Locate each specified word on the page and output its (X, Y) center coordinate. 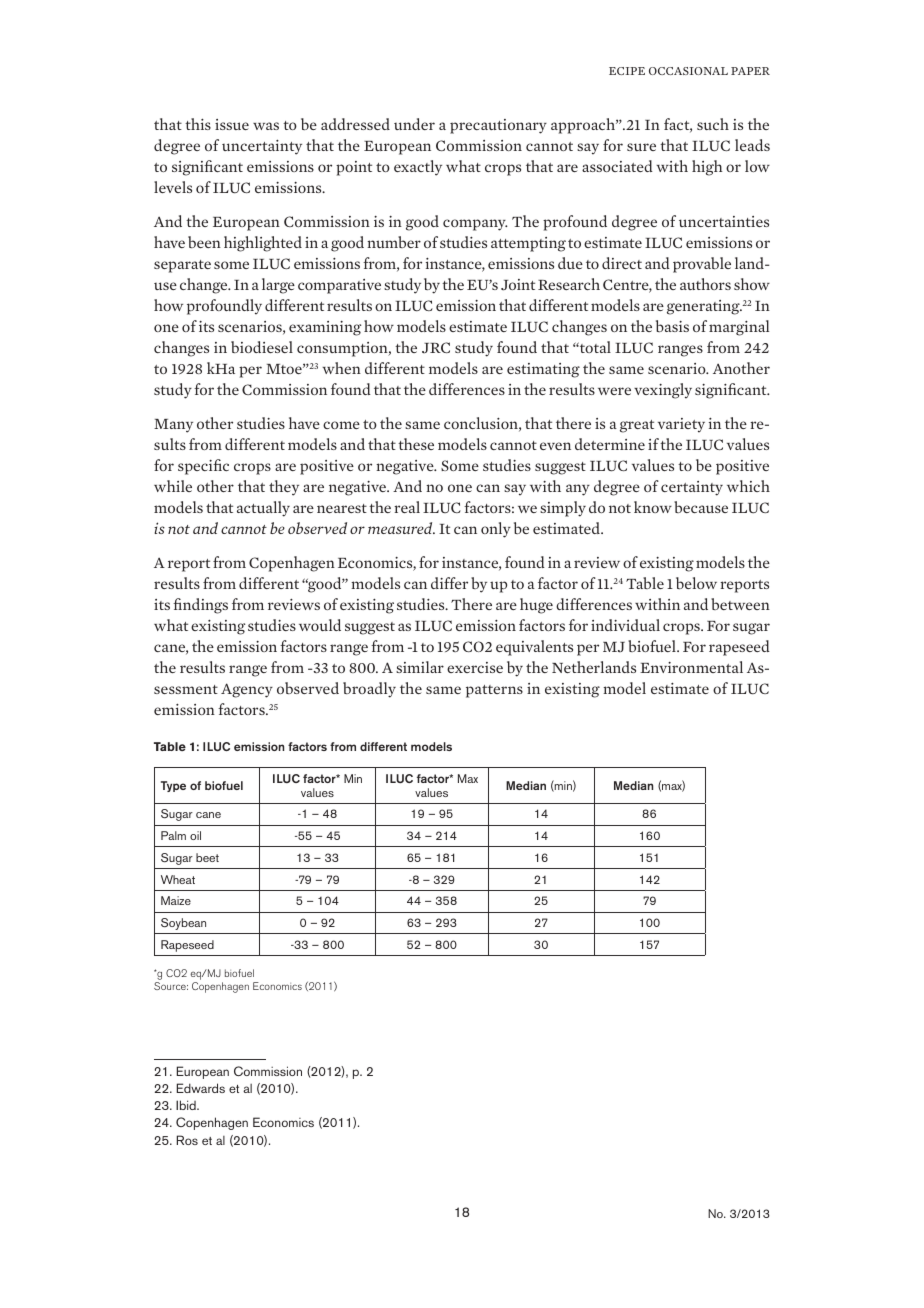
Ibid (187, 1105)
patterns (494, 691)
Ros (187, 1140)
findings (200, 606)
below (696, 583)
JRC (436, 348)
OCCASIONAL (688, 71)
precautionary (498, 126)
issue (232, 124)
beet (207, 857)
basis (672, 326)
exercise (475, 667)
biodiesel (262, 347)
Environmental (691, 667)
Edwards (201, 1088)
